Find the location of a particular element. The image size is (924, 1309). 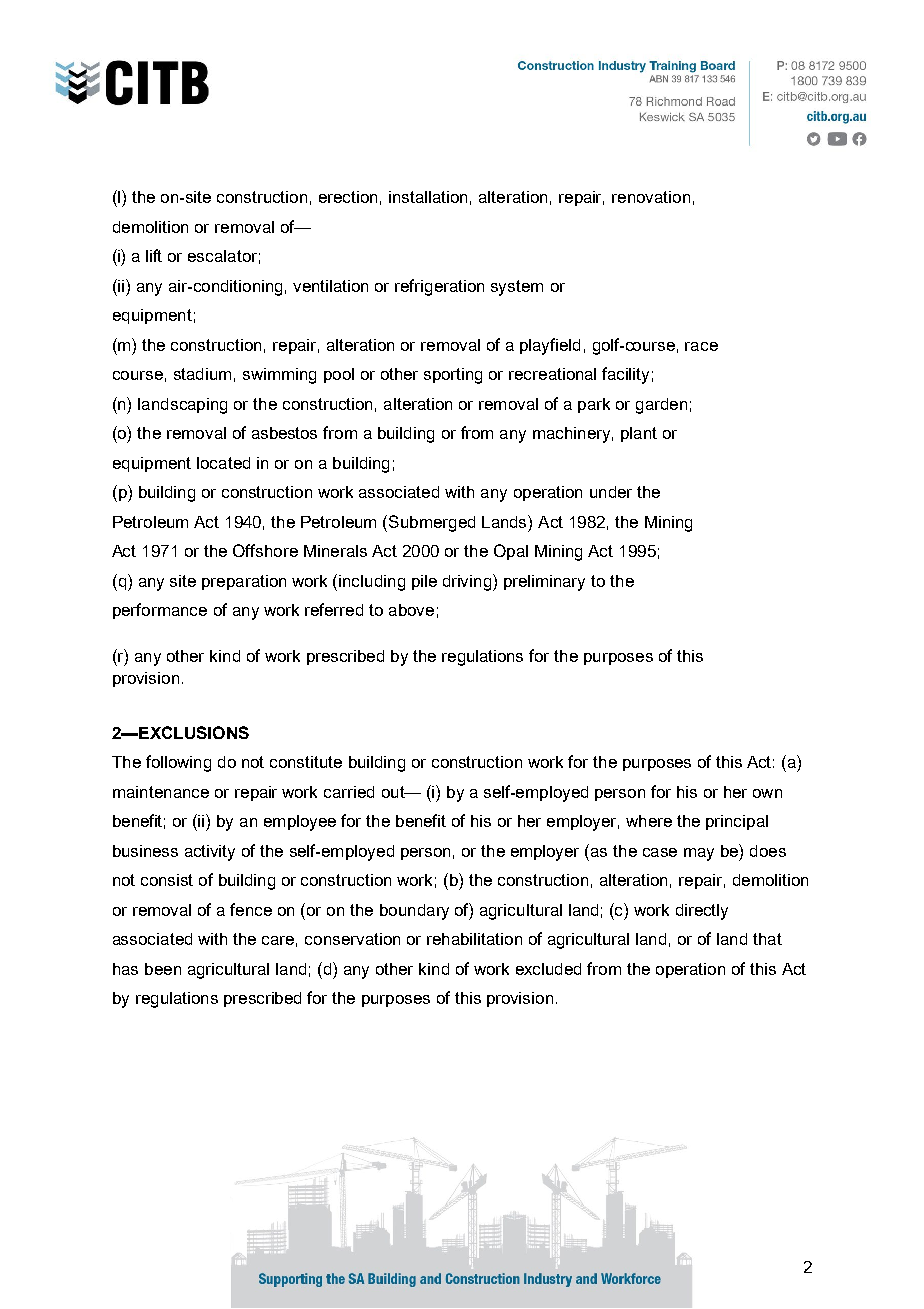

been is located at coordinates (163, 969).
